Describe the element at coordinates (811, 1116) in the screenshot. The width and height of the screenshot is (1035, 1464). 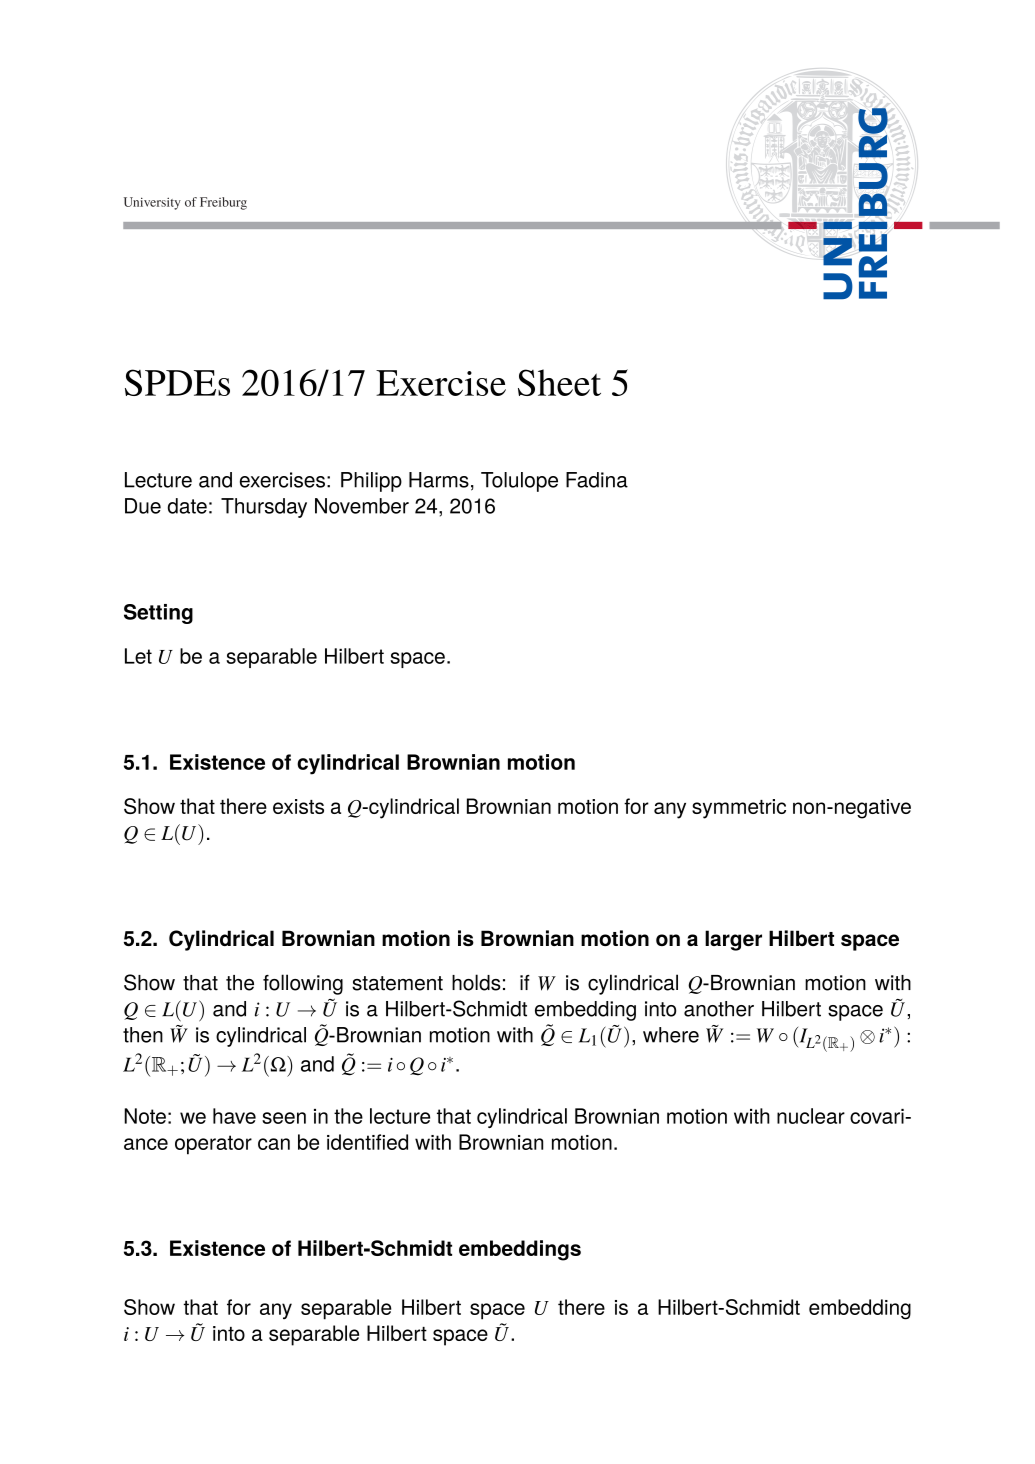
I see `nuclear` at that location.
